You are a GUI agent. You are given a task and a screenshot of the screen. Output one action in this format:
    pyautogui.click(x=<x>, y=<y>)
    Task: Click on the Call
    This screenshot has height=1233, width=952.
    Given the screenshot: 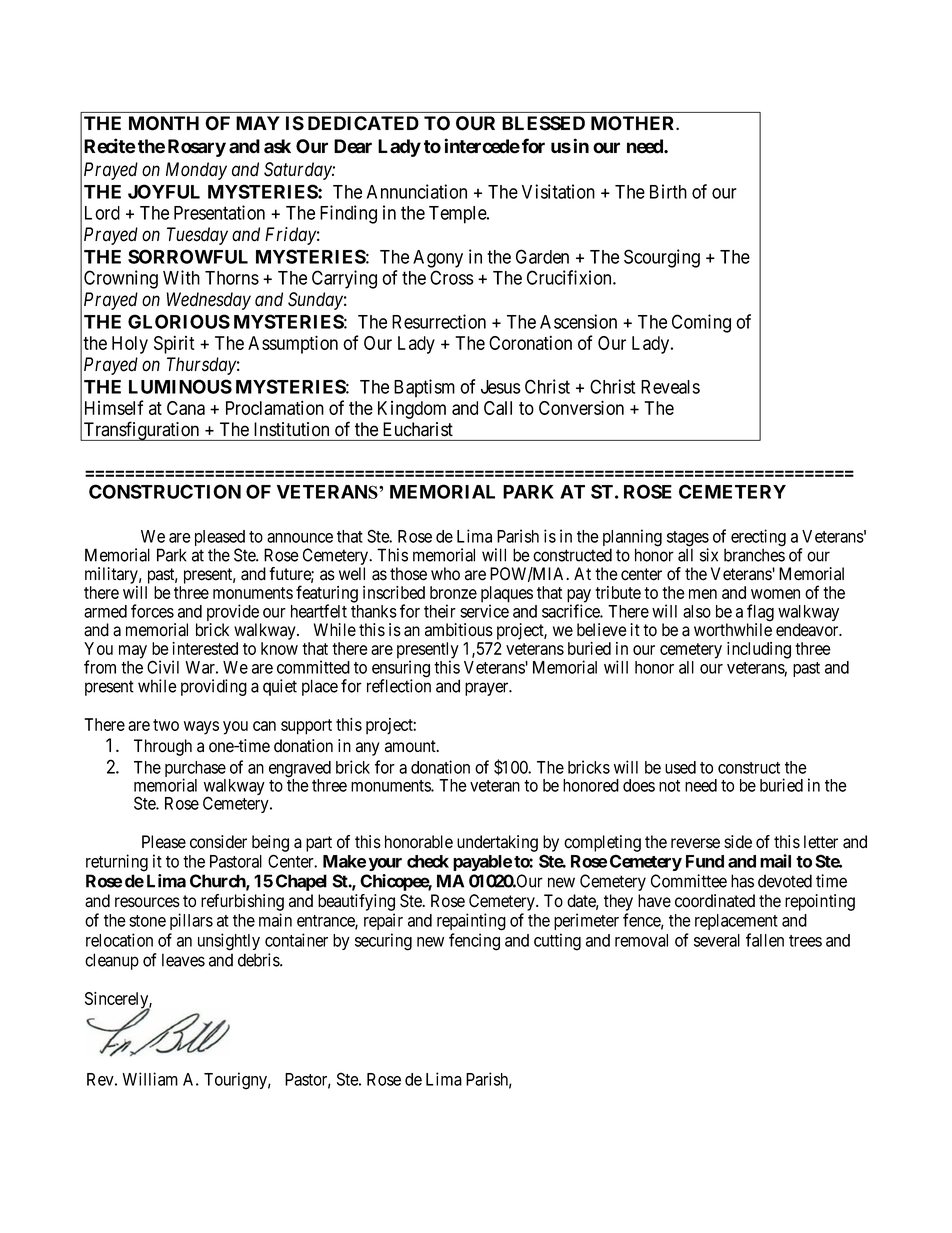 What is the action you would take?
    pyautogui.click(x=498, y=408)
